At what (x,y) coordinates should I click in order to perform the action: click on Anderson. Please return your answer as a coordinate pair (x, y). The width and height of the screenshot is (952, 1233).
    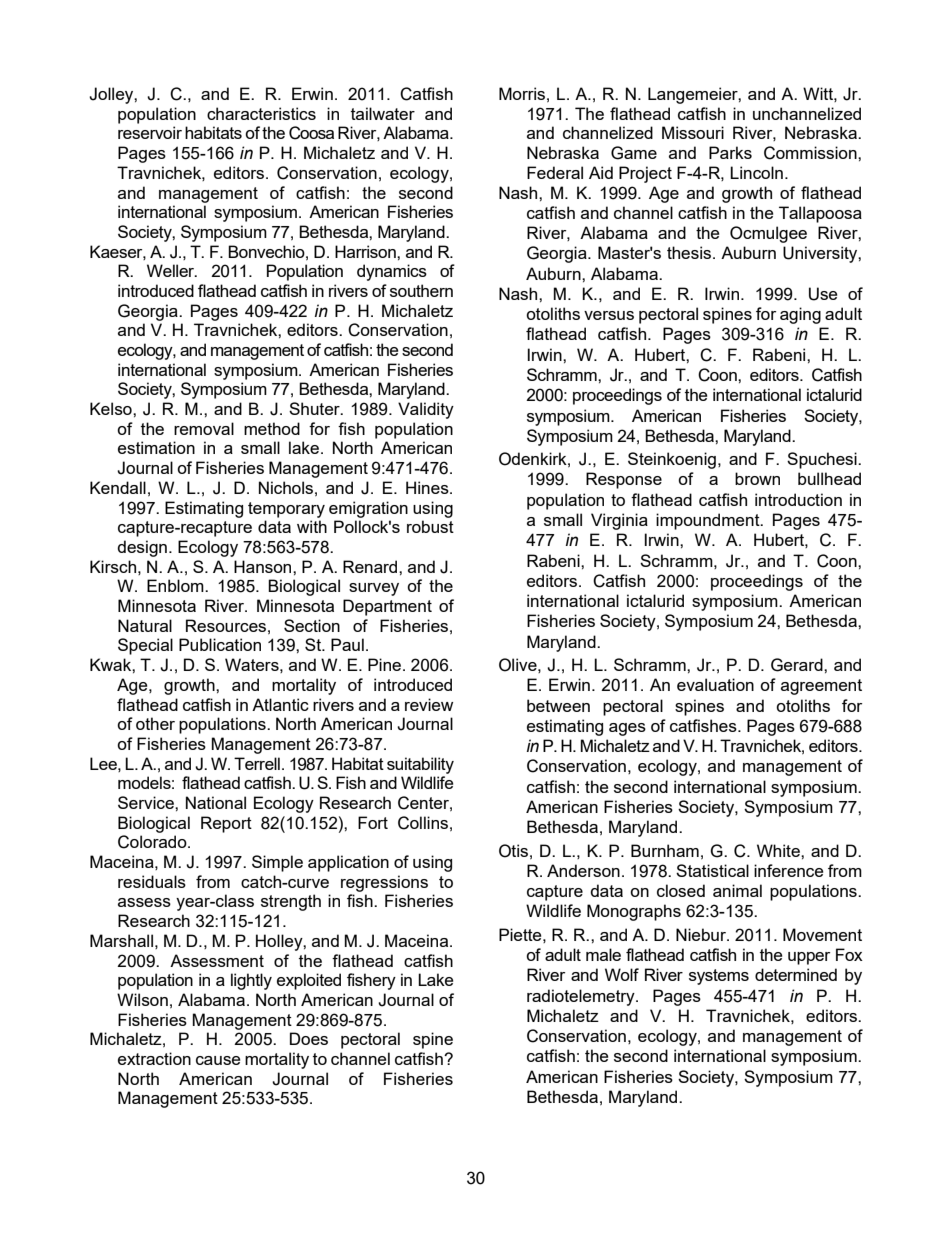
    Looking at the image, I should click on (583, 870).
